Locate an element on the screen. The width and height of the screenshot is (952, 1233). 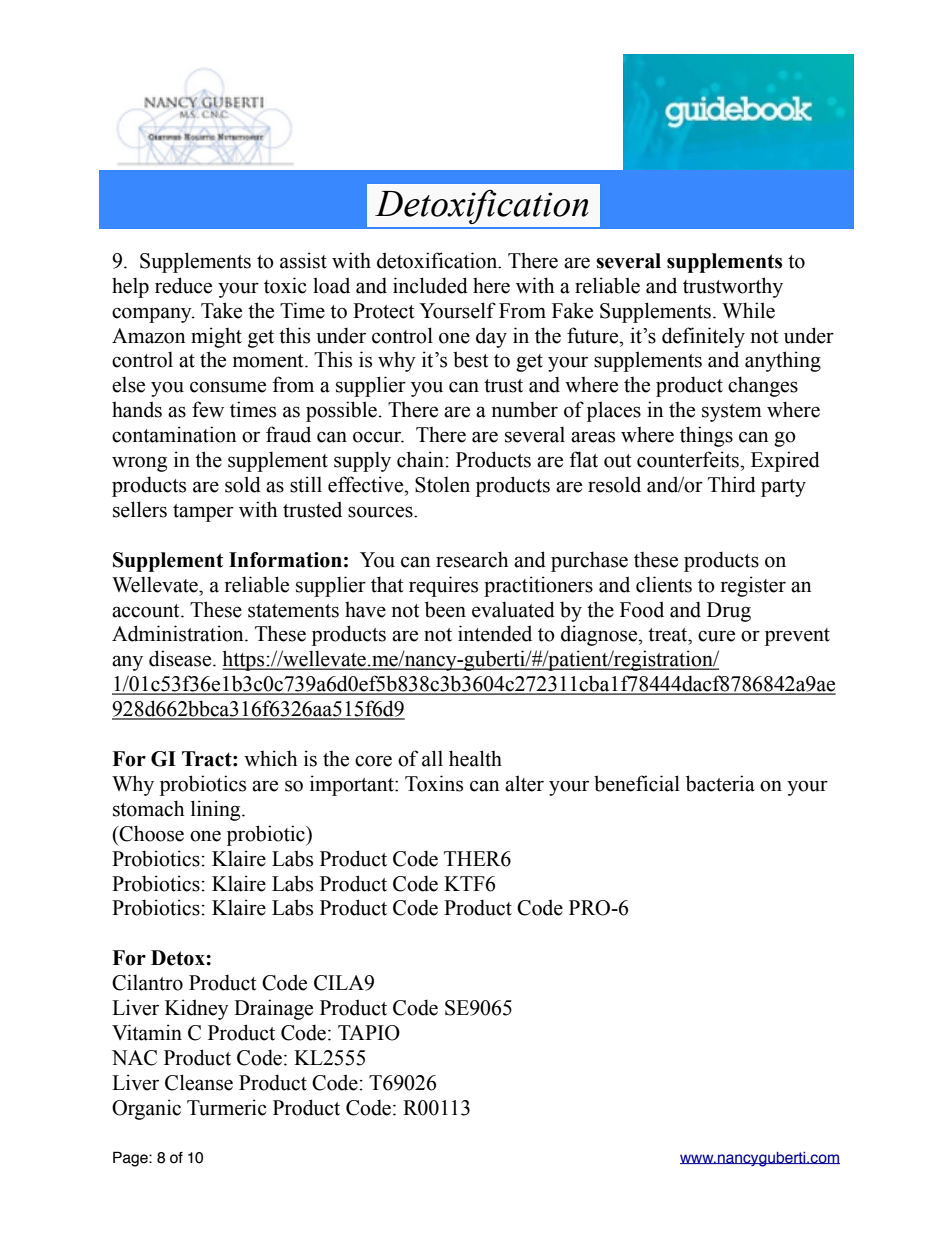
While is located at coordinates (748, 310).
